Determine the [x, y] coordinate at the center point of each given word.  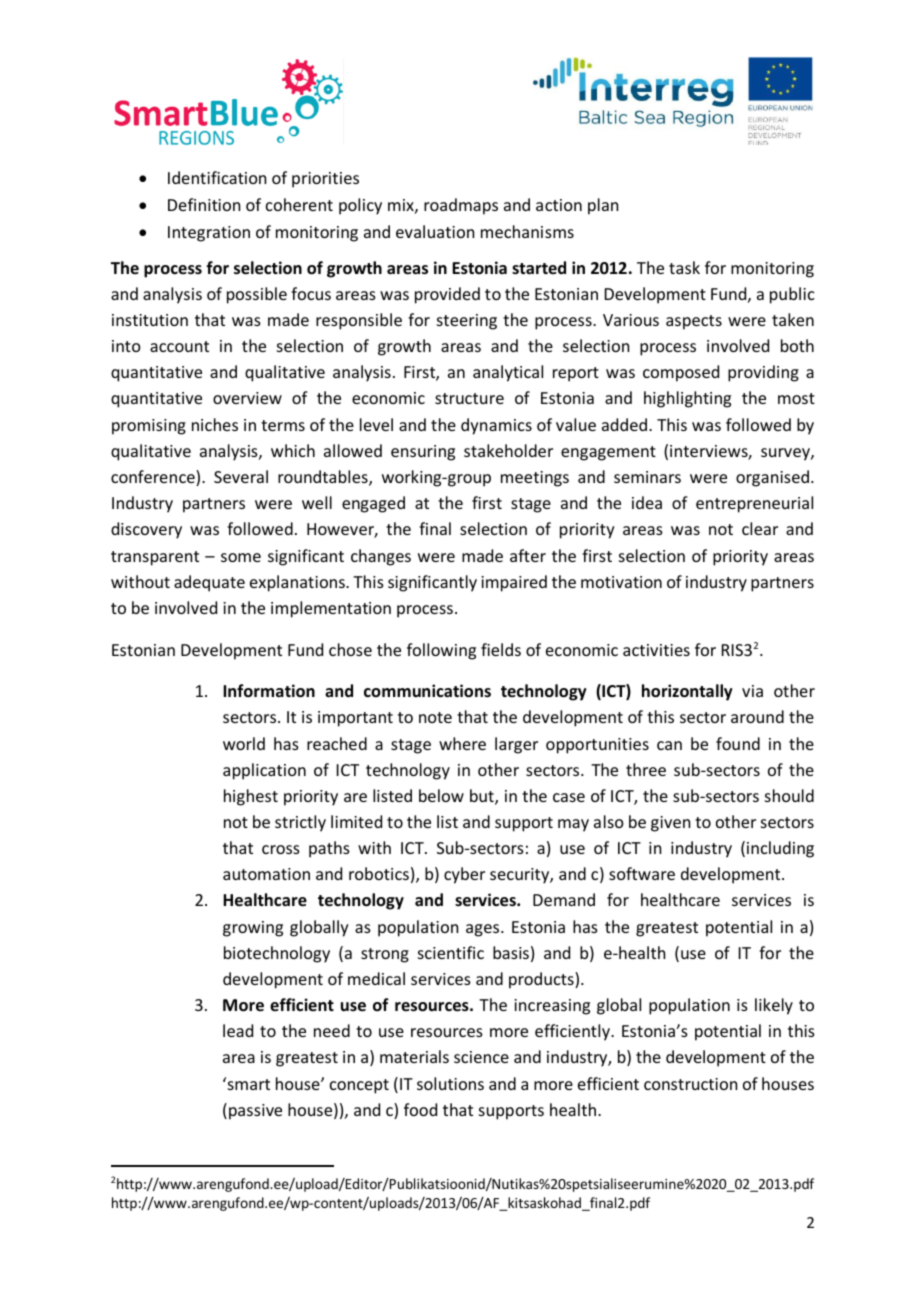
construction [690, 1084]
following [441, 651]
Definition [204, 204]
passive [255, 1112]
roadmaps [461, 206]
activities [656, 650]
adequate [209, 583]
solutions [450, 1083]
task [684, 267]
